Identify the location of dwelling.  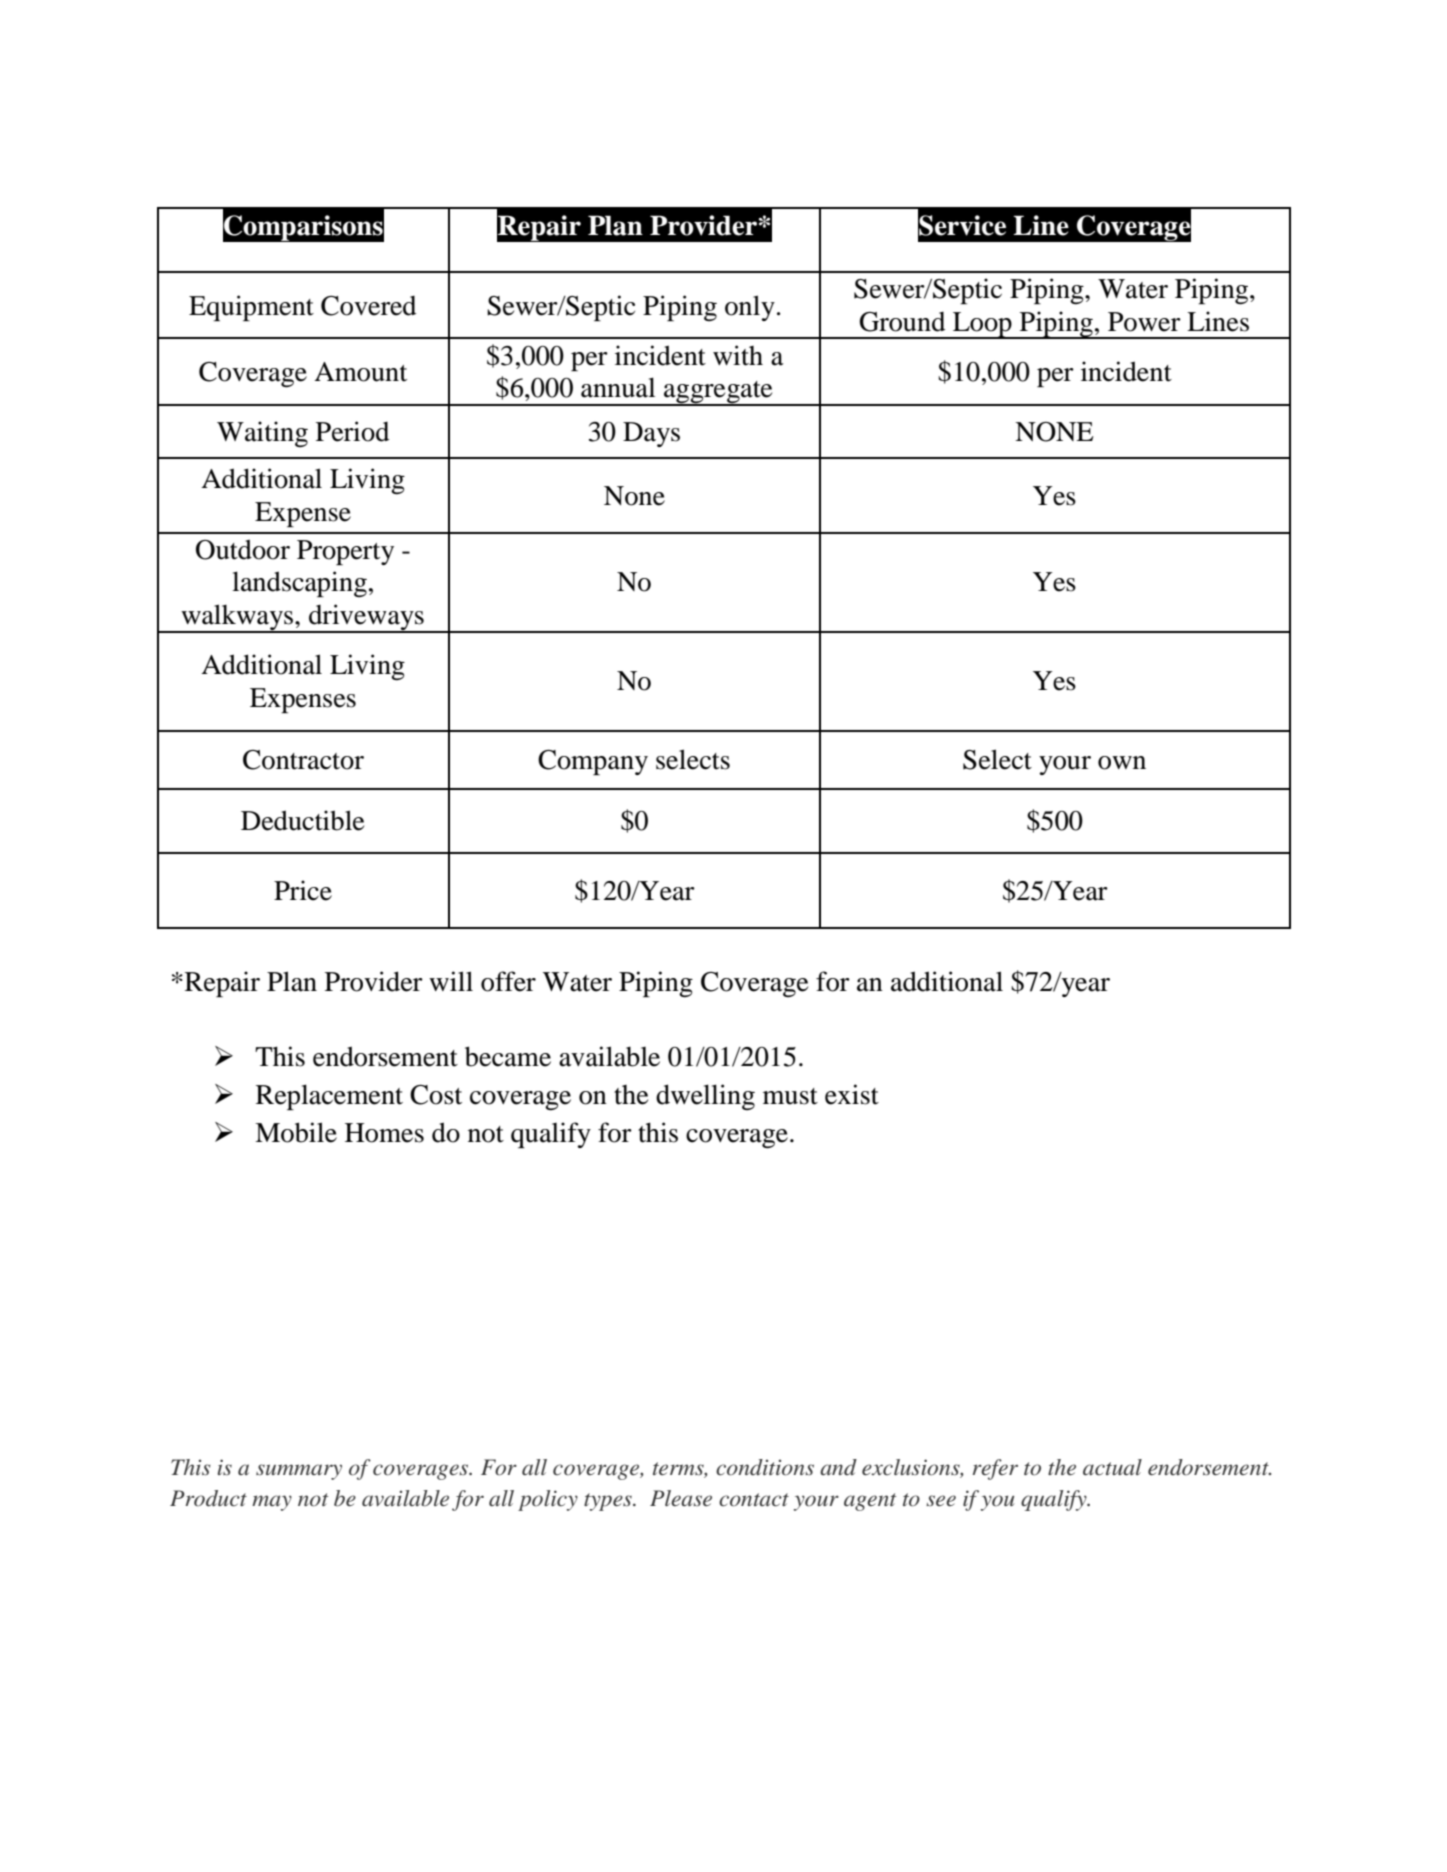
(705, 1097).
